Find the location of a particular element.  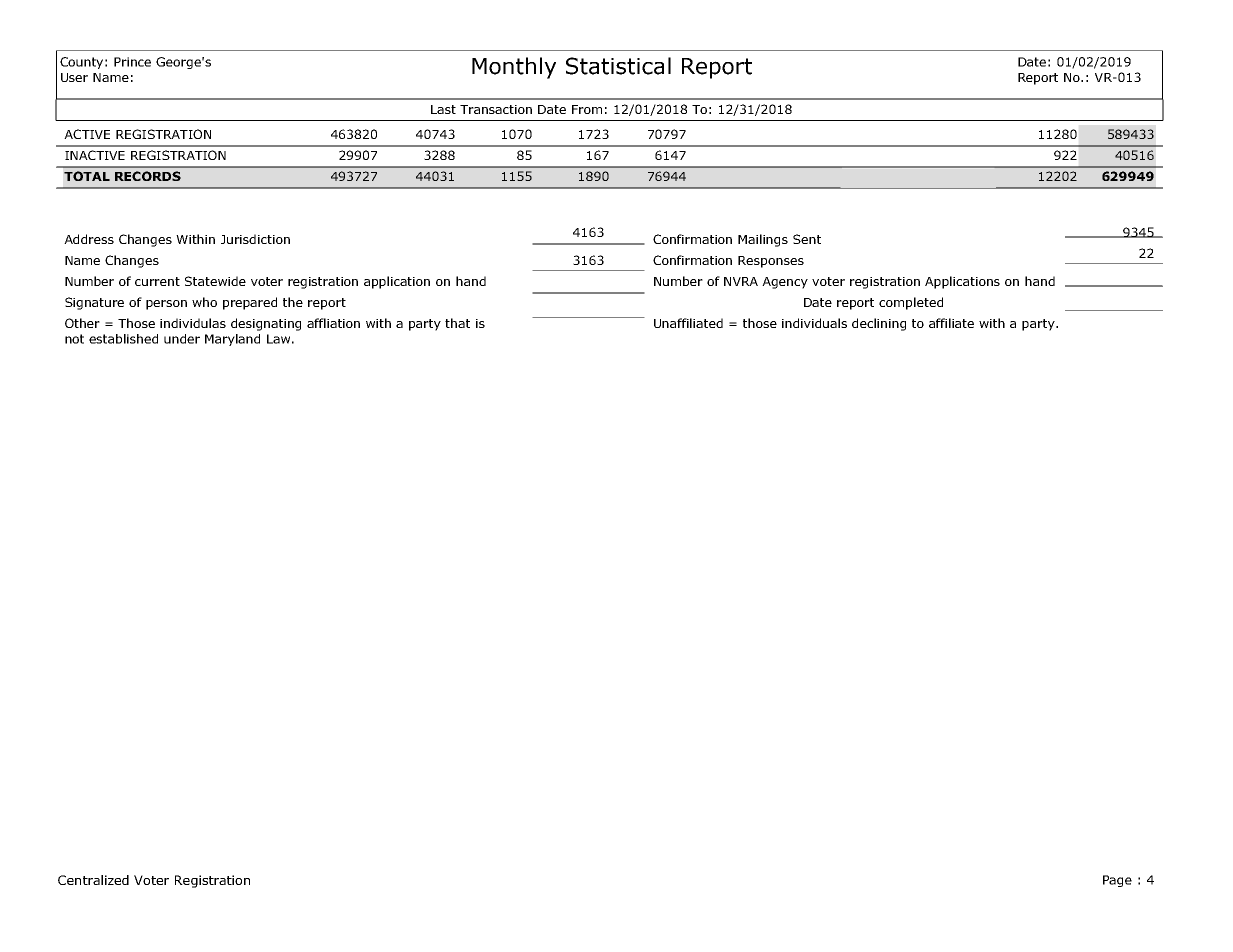

From is located at coordinates (587, 109).
